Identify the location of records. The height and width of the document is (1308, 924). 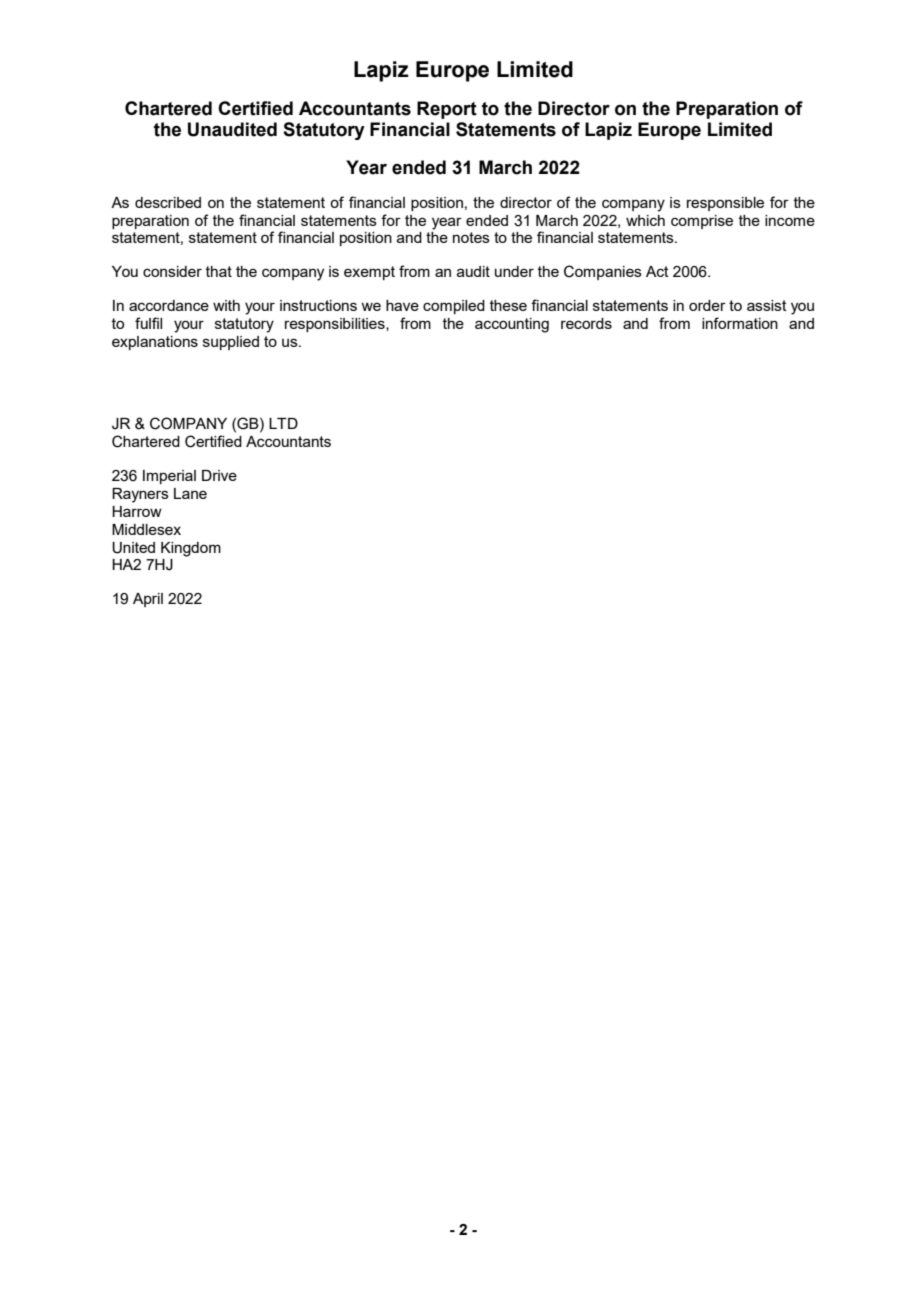
(586, 323).
